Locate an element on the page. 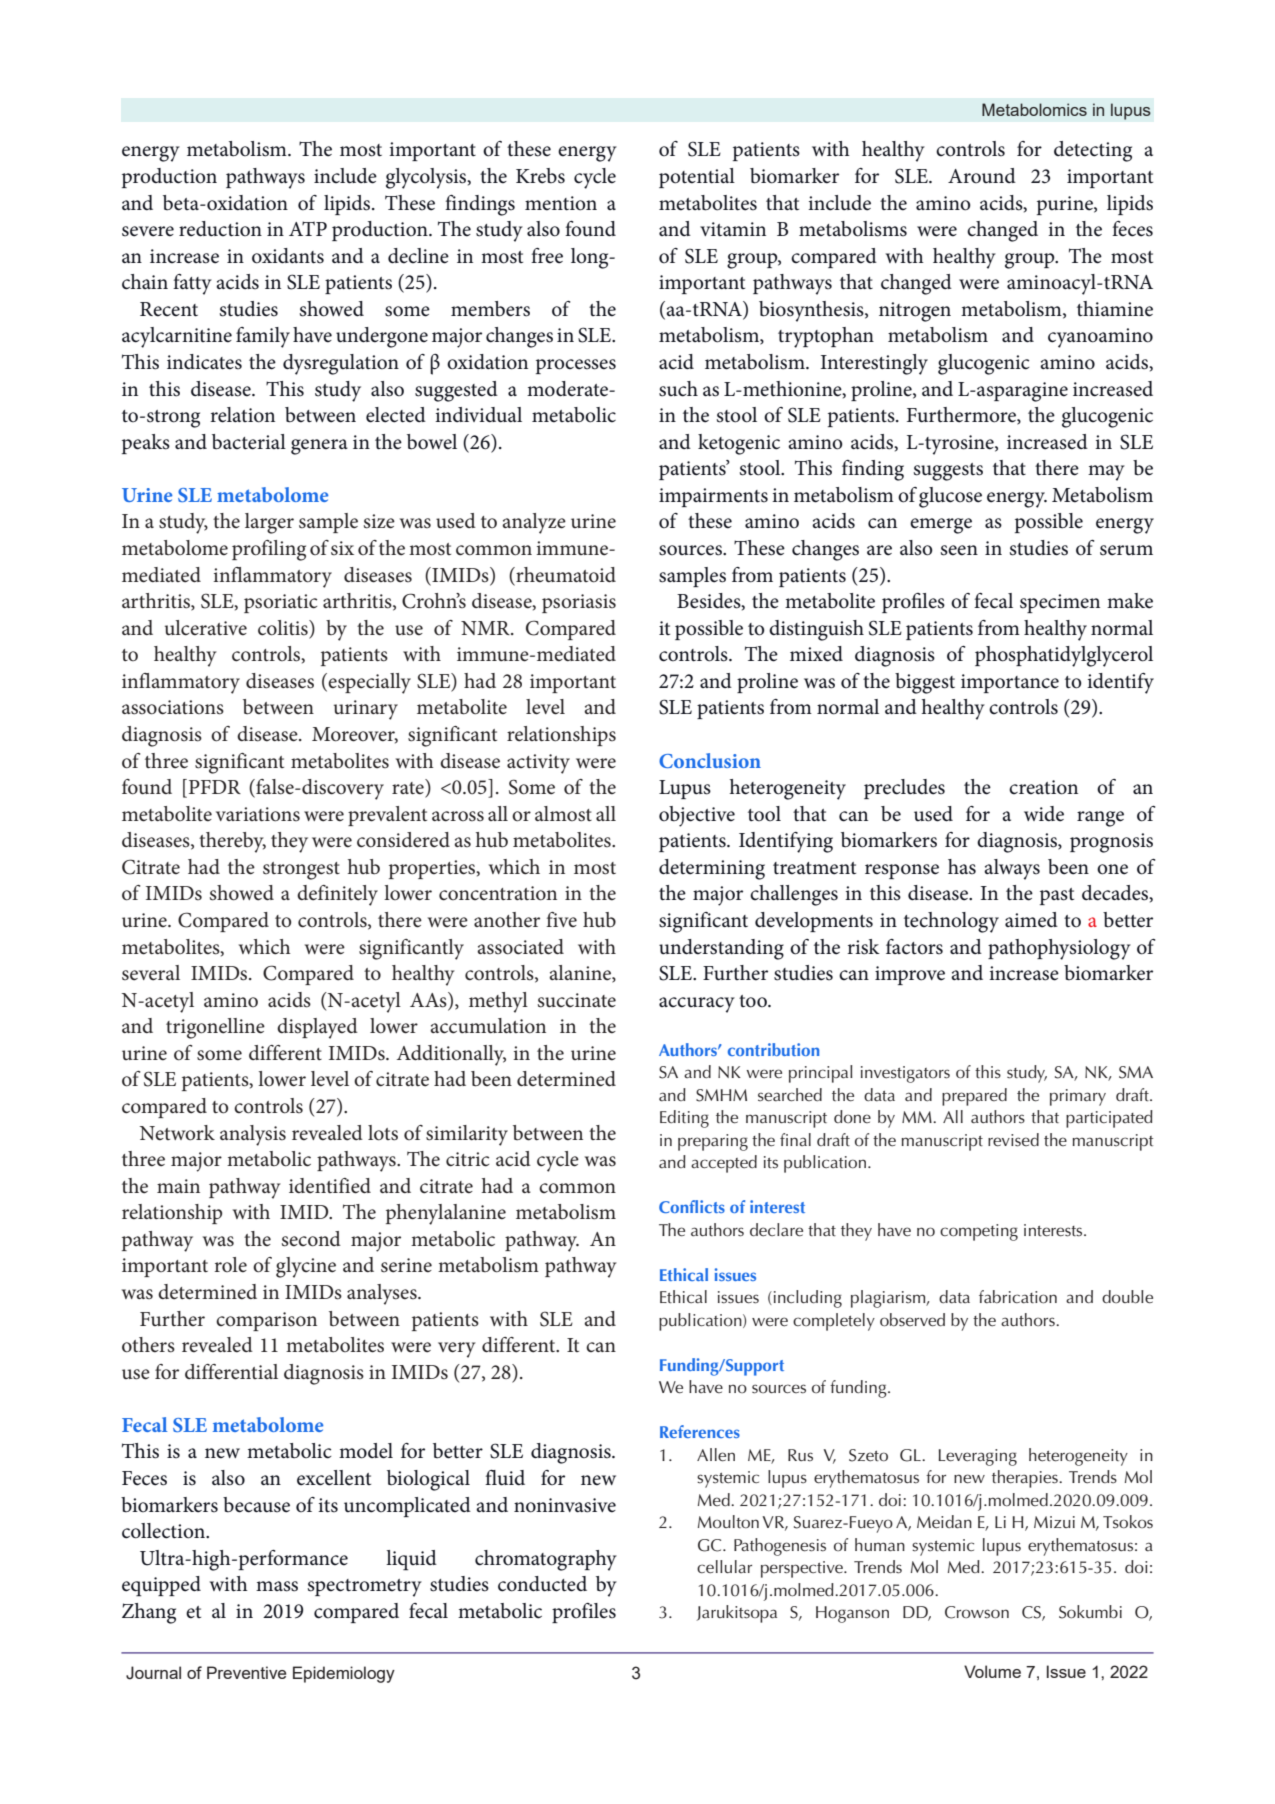 This image has width=1275, height=1804. mass is located at coordinates (277, 1586).
